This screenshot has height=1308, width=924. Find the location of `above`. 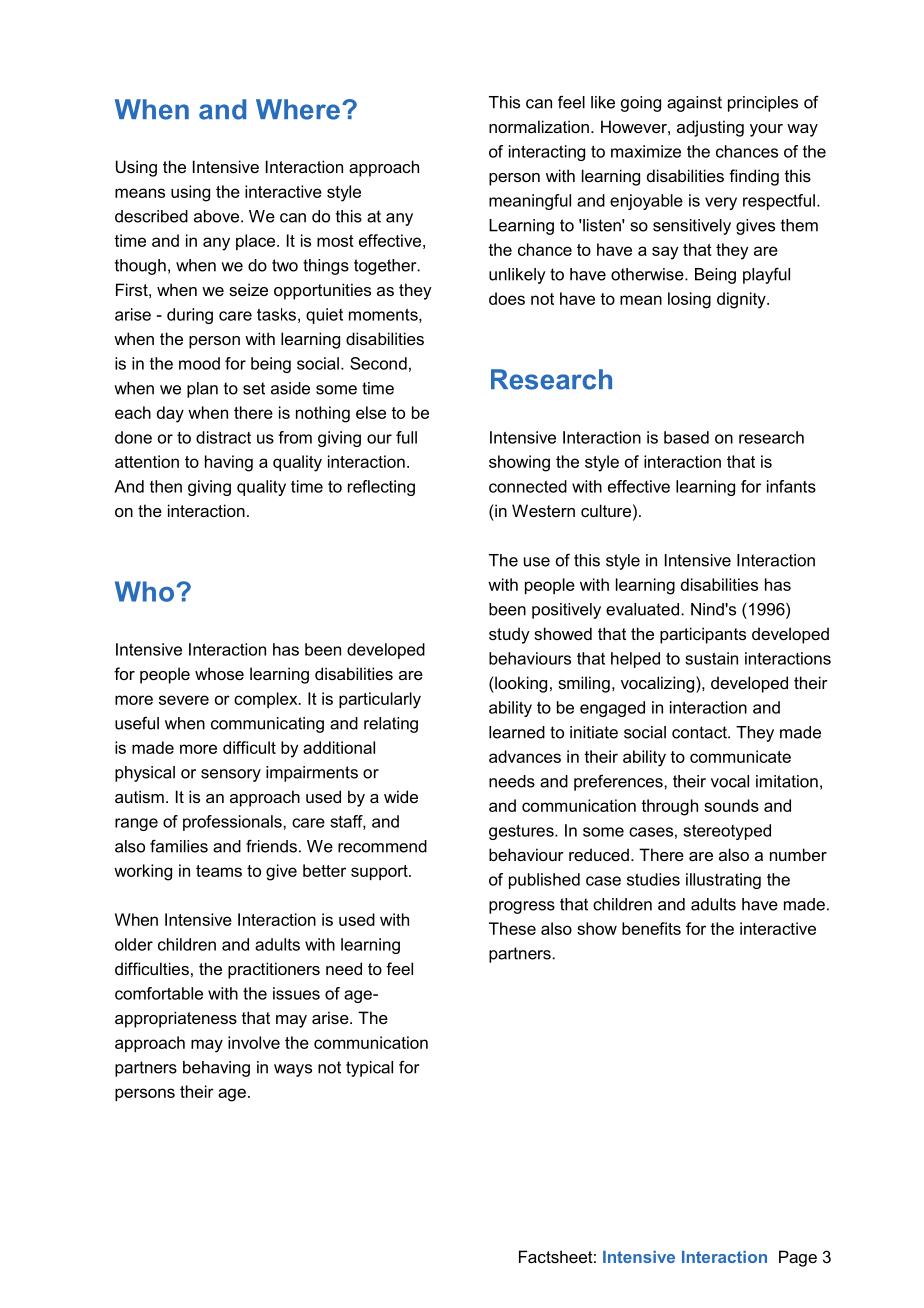

above is located at coordinates (218, 216).
